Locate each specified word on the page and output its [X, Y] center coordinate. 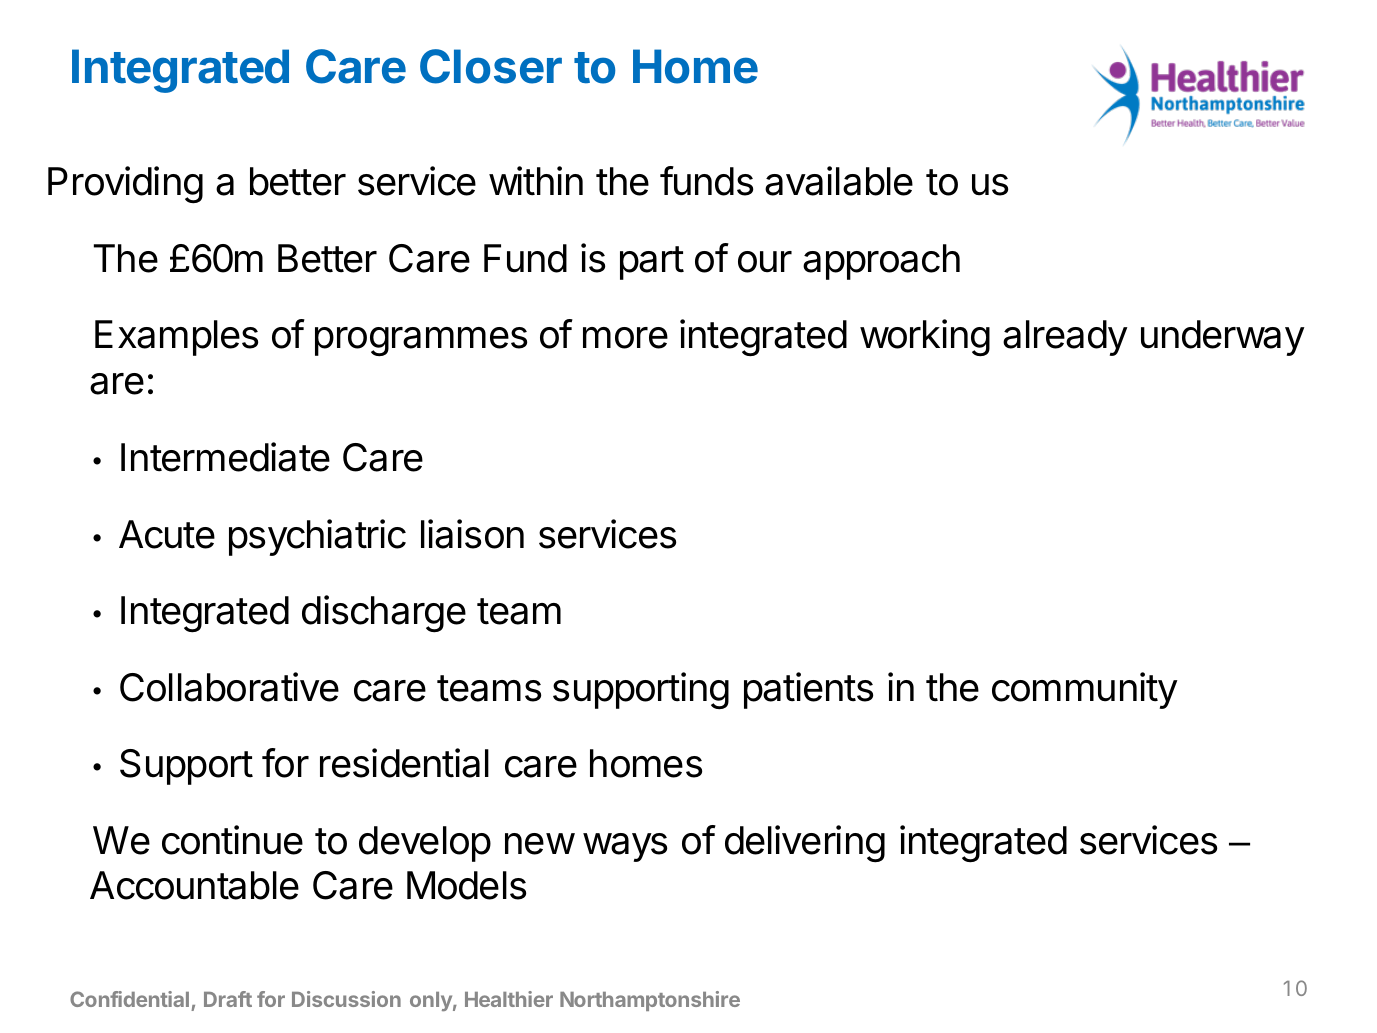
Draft [228, 999]
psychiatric [317, 537]
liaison [472, 534]
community [1085, 690]
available [839, 181]
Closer [491, 66]
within [536, 181]
